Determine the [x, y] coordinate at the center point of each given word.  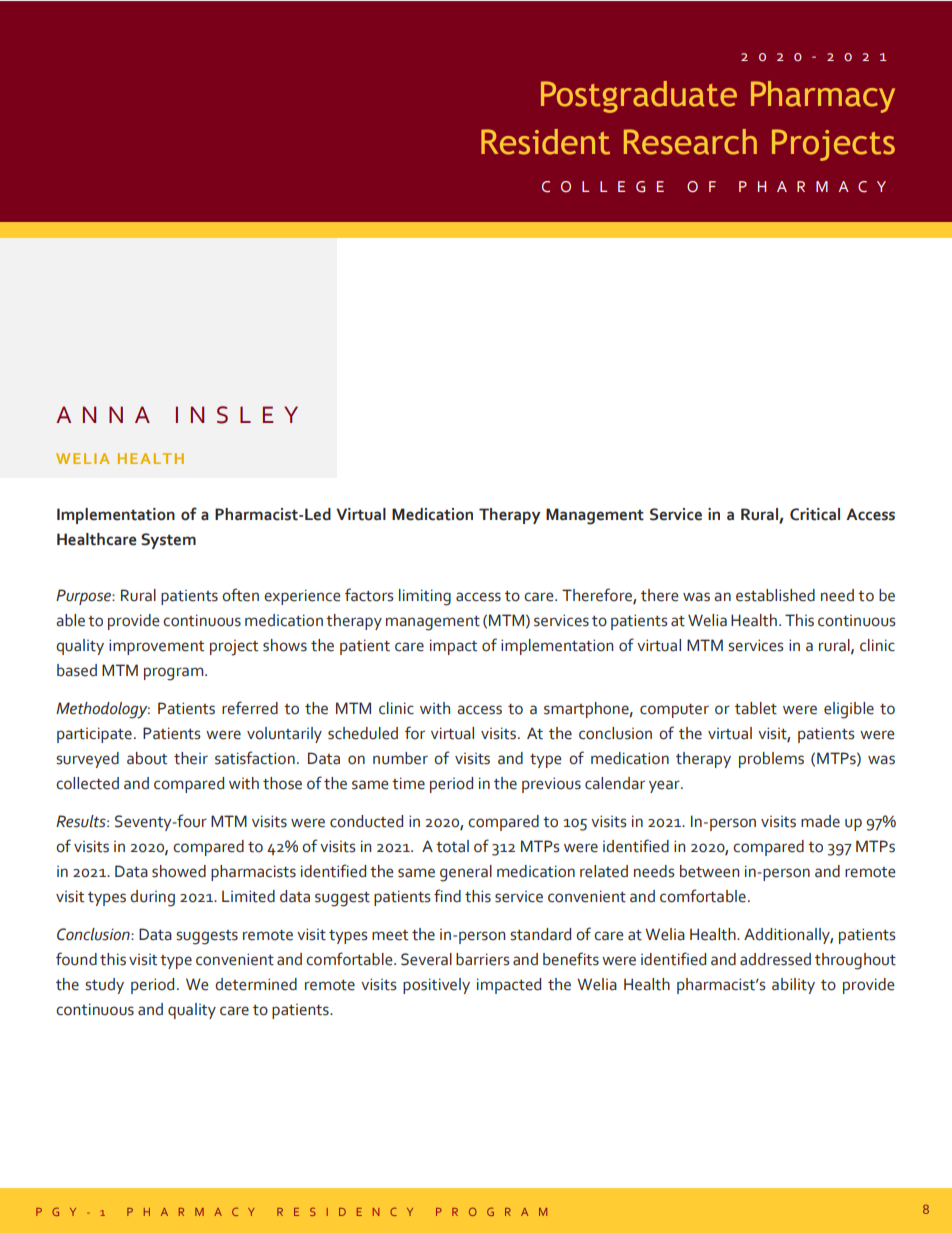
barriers [483, 959]
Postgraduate [639, 97]
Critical [815, 514]
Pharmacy [823, 97]
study [104, 986]
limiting [425, 597]
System [168, 541]
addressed [775, 959]
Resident [545, 142]
